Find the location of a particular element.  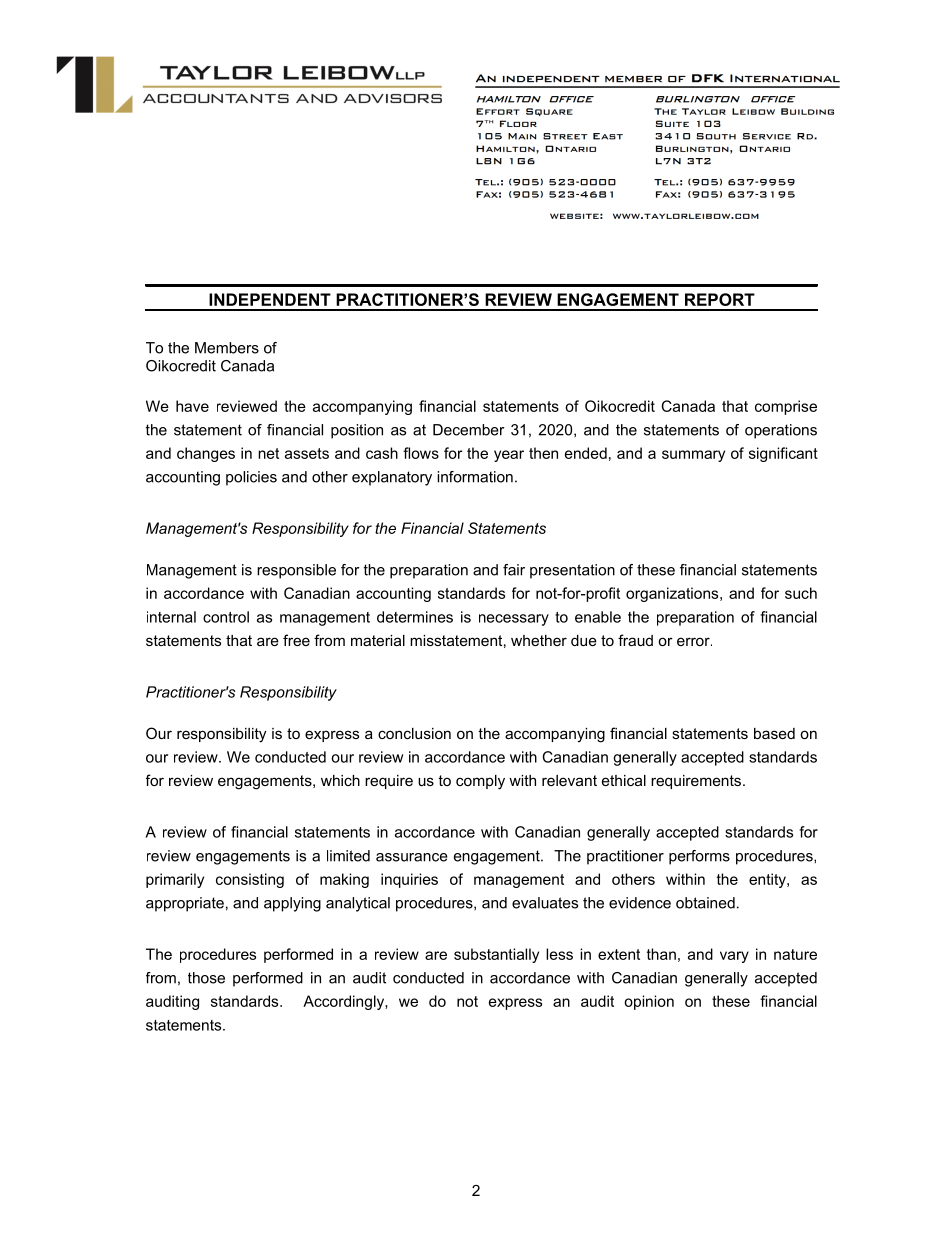

error is located at coordinates (694, 641).
